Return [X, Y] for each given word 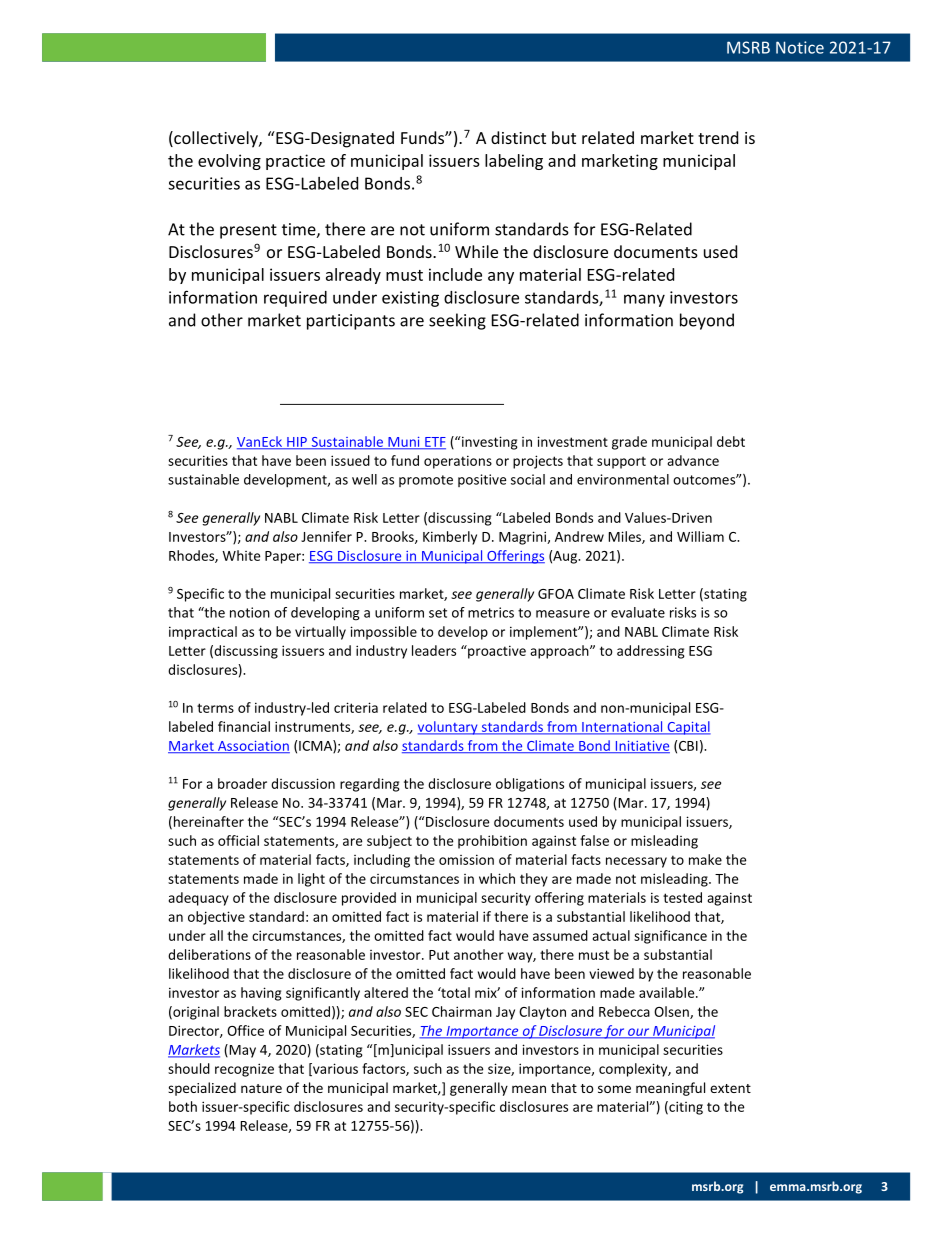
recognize [244, 1070]
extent [730, 1088]
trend [718, 137]
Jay [505, 1013]
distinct [518, 137]
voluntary [449, 728]
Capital [688, 728]
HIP [297, 443]
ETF [434, 443]
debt [731, 441]
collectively [216, 139]
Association [252, 747]
